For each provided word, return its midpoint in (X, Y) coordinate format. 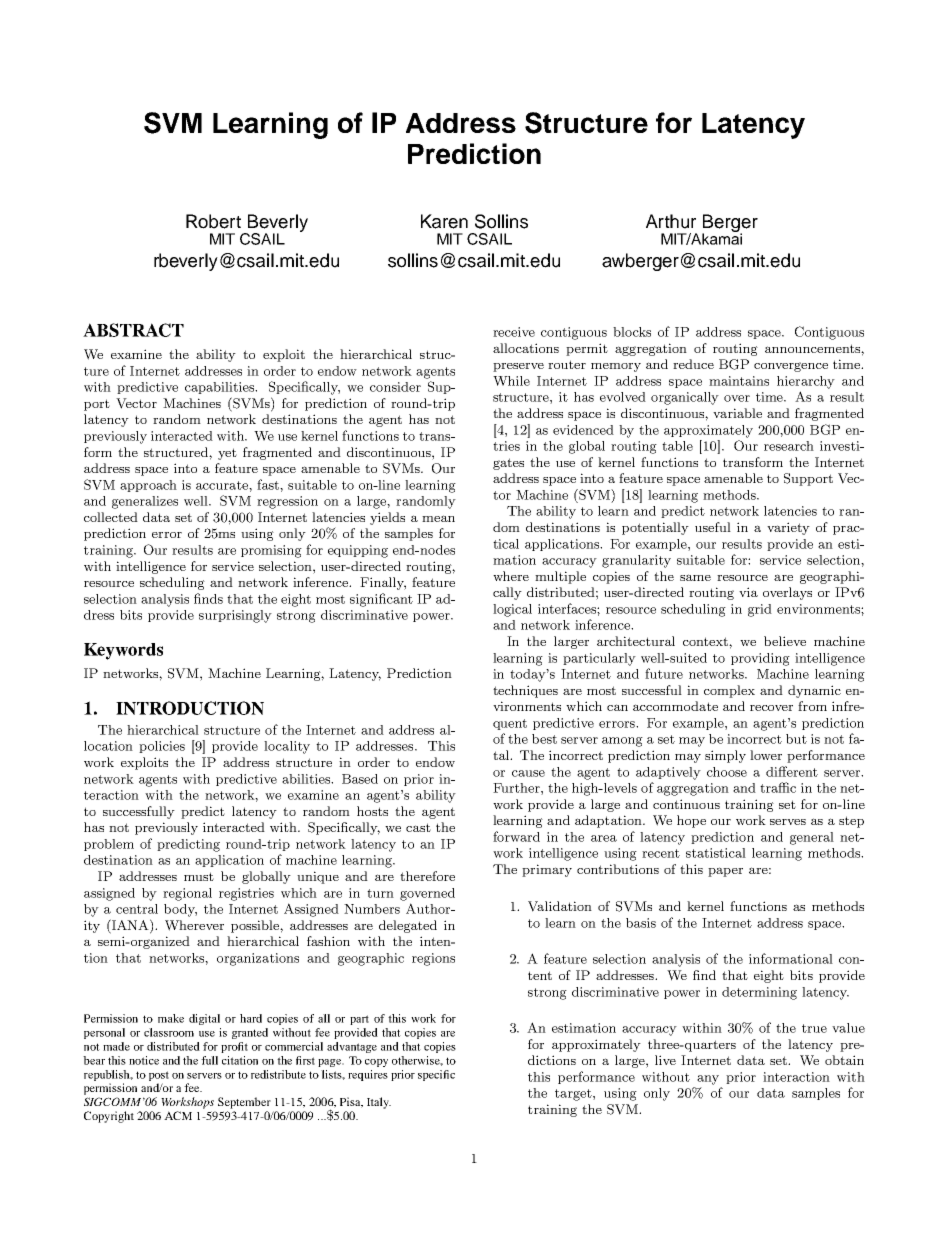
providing (760, 659)
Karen (444, 221)
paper (725, 872)
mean (438, 518)
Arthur (671, 221)
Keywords (123, 651)
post (159, 1076)
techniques (525, 691)
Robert (213, 221)
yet (227, 454)
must (199, 876)
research (789, 446)
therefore (427, 876)
